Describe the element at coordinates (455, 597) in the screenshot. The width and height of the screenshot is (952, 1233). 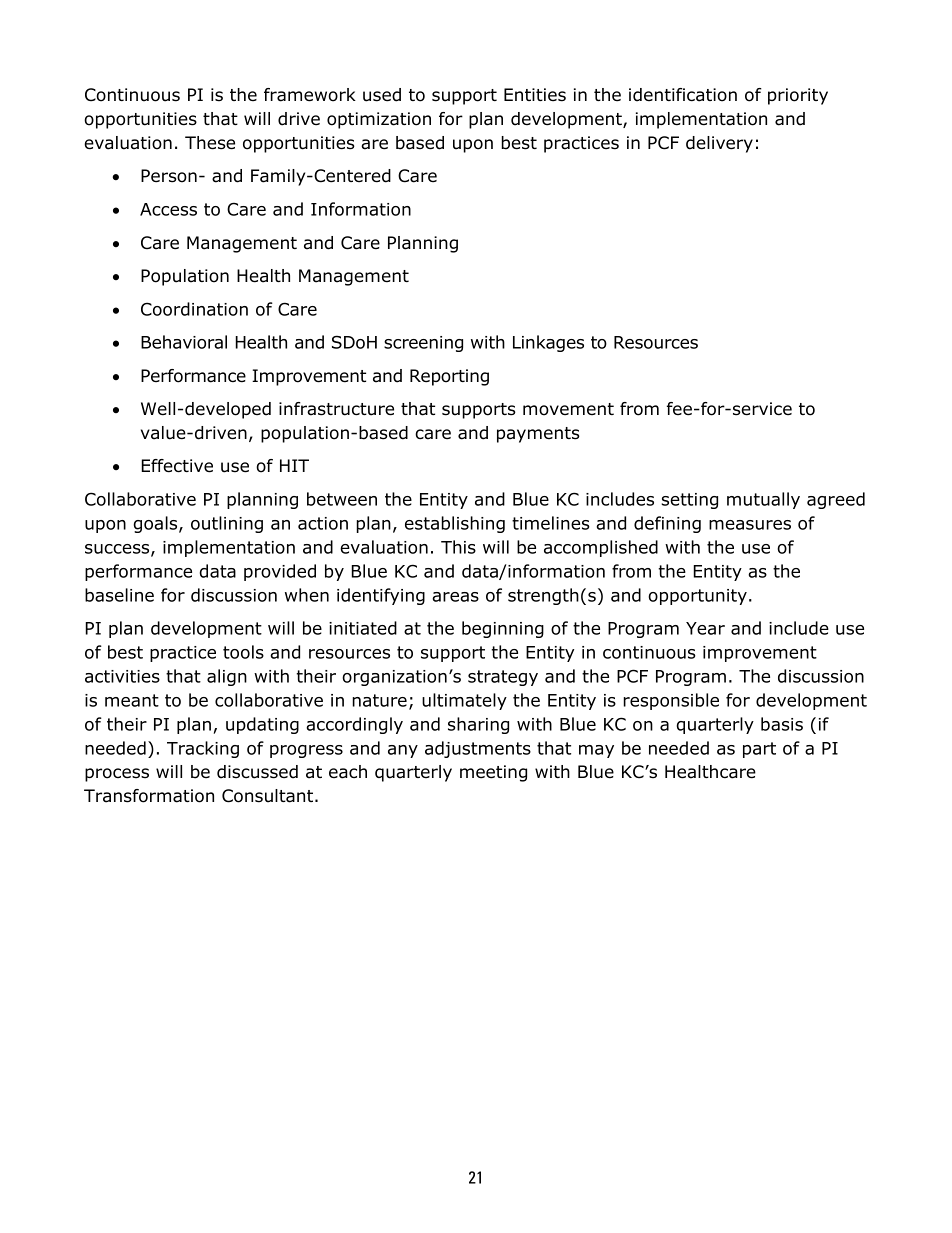
I see `areas` at that location.
